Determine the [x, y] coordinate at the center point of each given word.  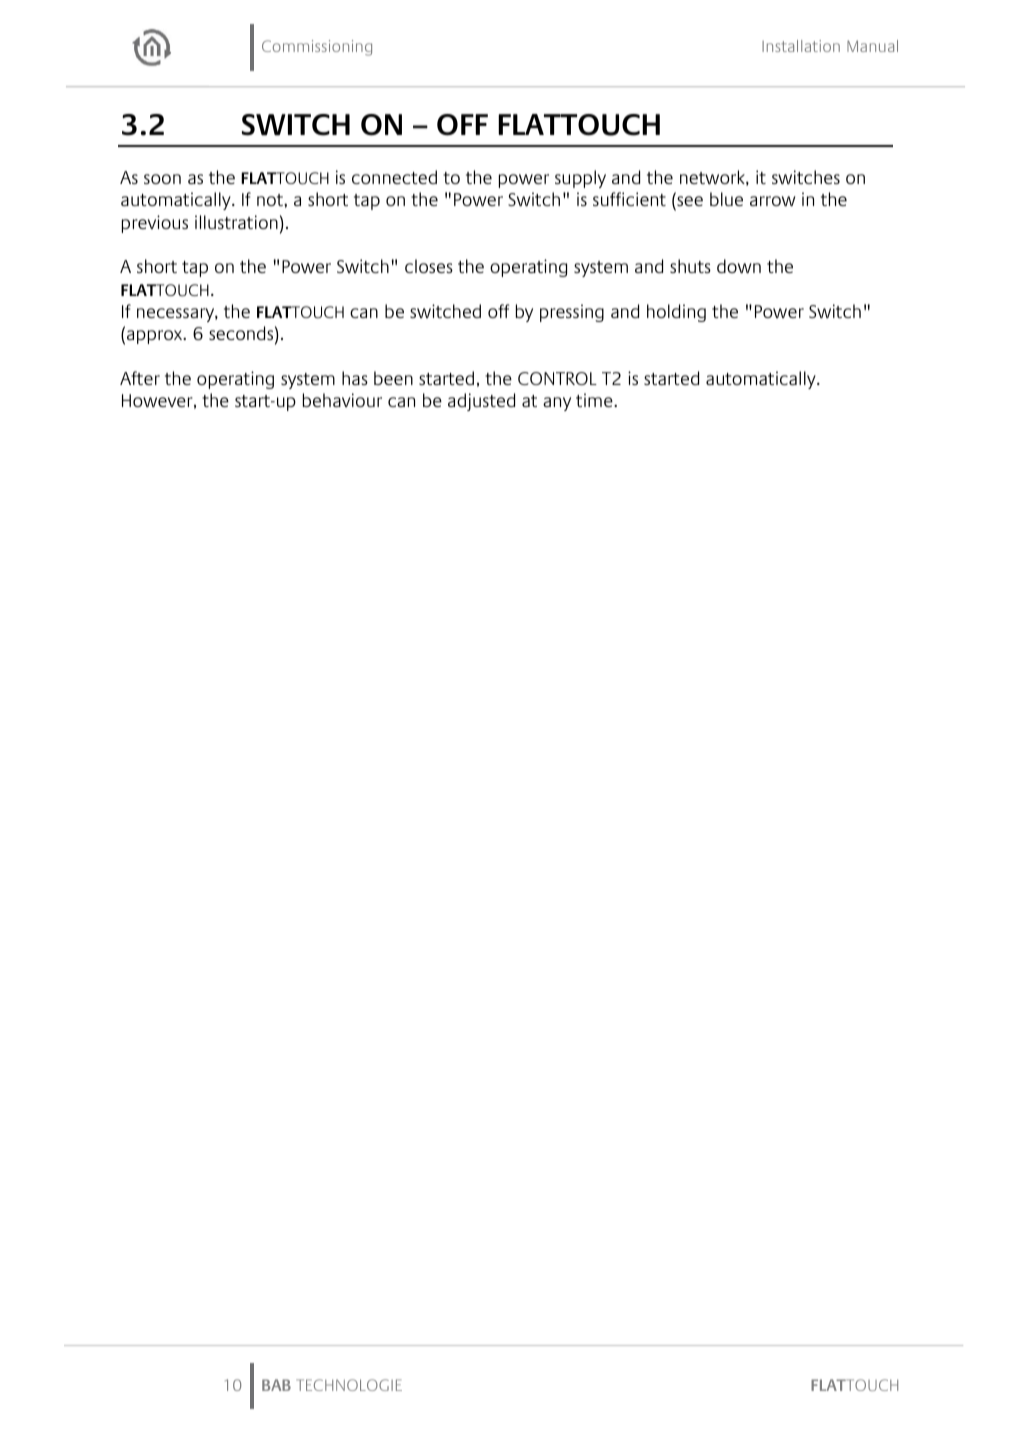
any [557, 404]
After [140, 378]
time [595, 400]
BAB [276, 1385]
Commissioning [317, 48]
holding [676, 313]
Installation [801, 46]
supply [580, 179]
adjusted [481, 402]
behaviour [342, 400]
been [393, 378]
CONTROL [557, 378]
